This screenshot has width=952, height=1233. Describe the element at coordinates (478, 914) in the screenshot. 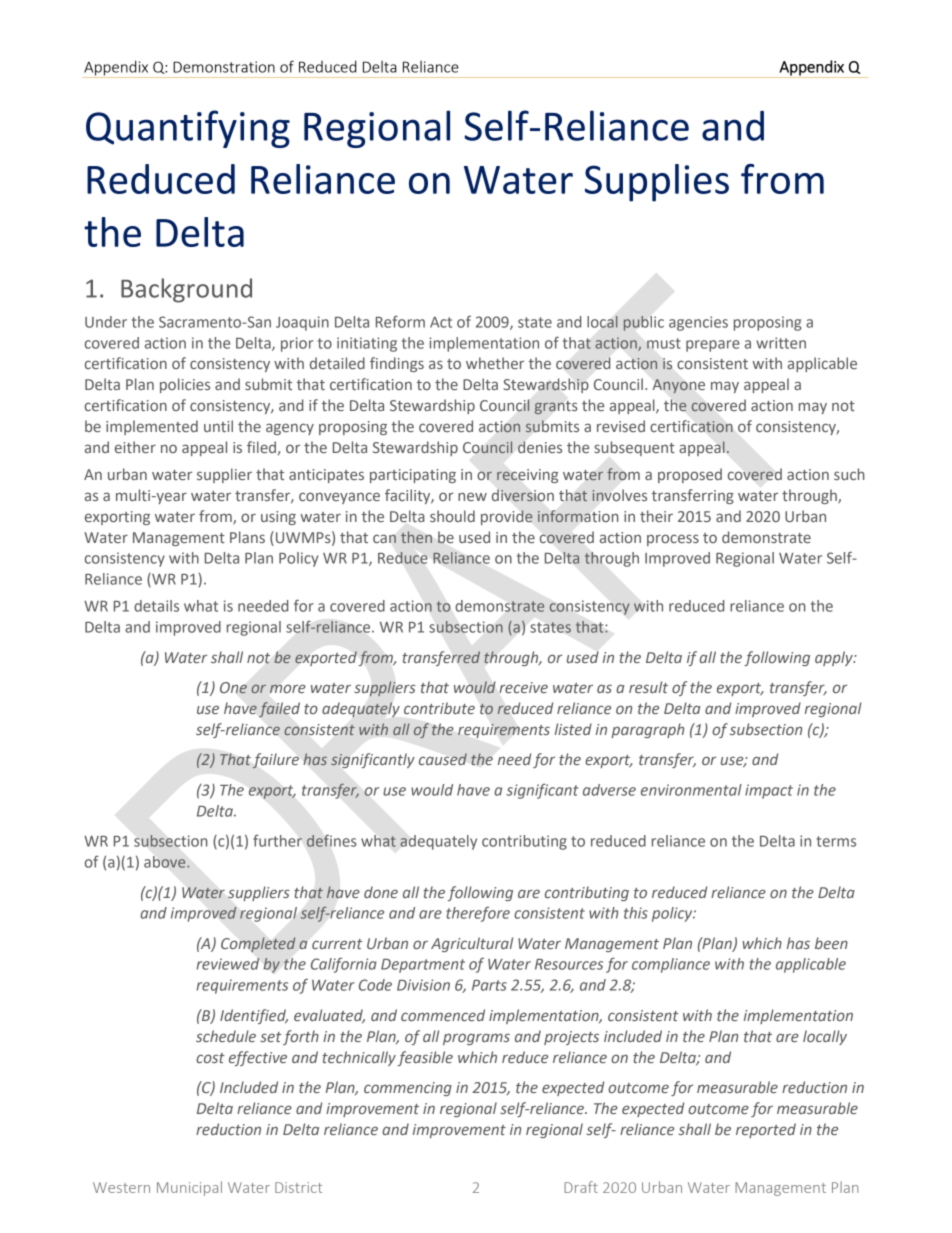

I see `therefore` at that location.
